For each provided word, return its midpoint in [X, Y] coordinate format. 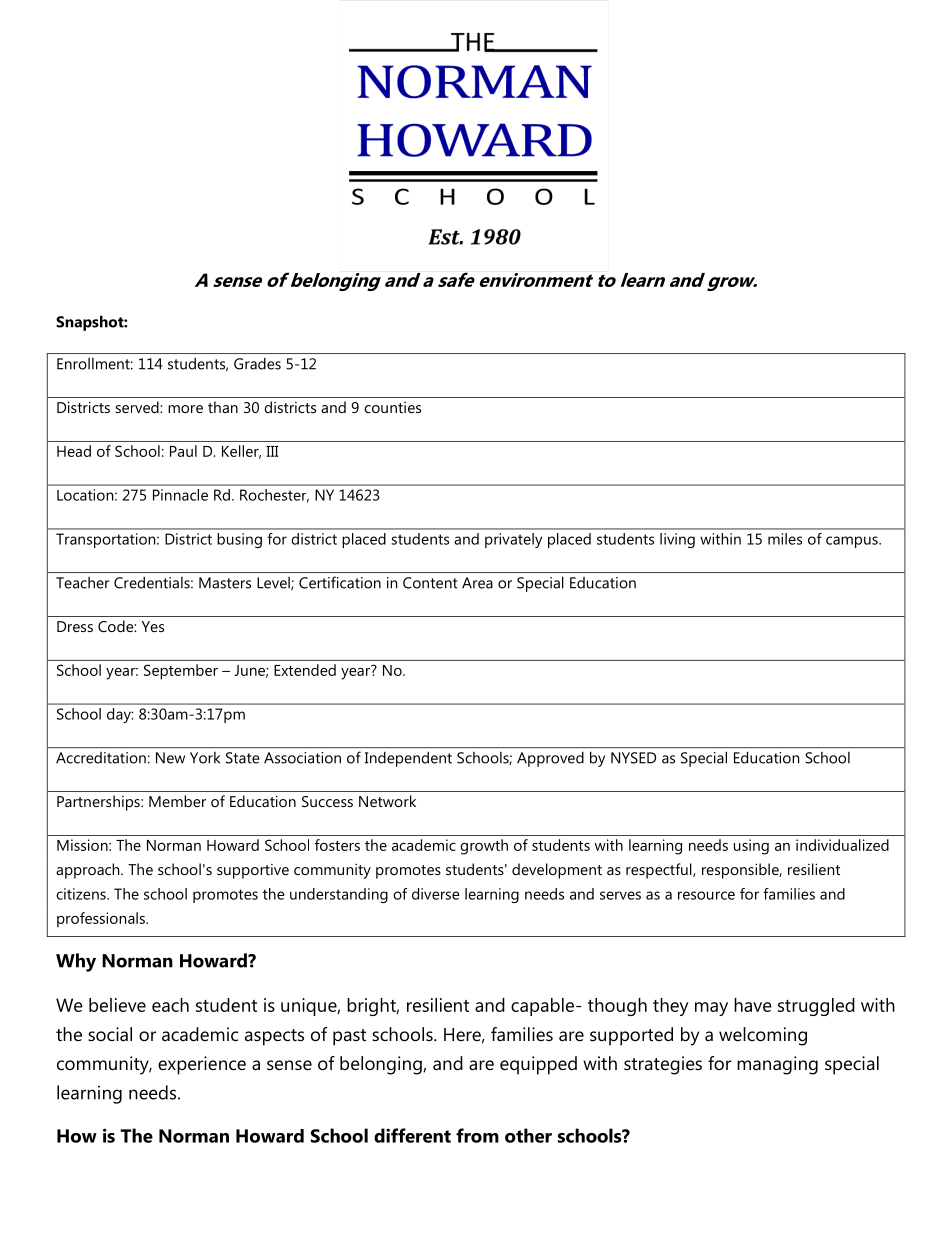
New [170, 758]
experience [202, 1065]
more [185, 409]
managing [777, 1065]
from [477, 1135]
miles [785, 539]
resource [706, 895]
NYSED [633, 758]
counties [392, 407]
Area [477, 583]
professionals [102, 920]
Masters [225, 583]
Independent [408, 759]
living [677, 540]
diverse [436, 894]
